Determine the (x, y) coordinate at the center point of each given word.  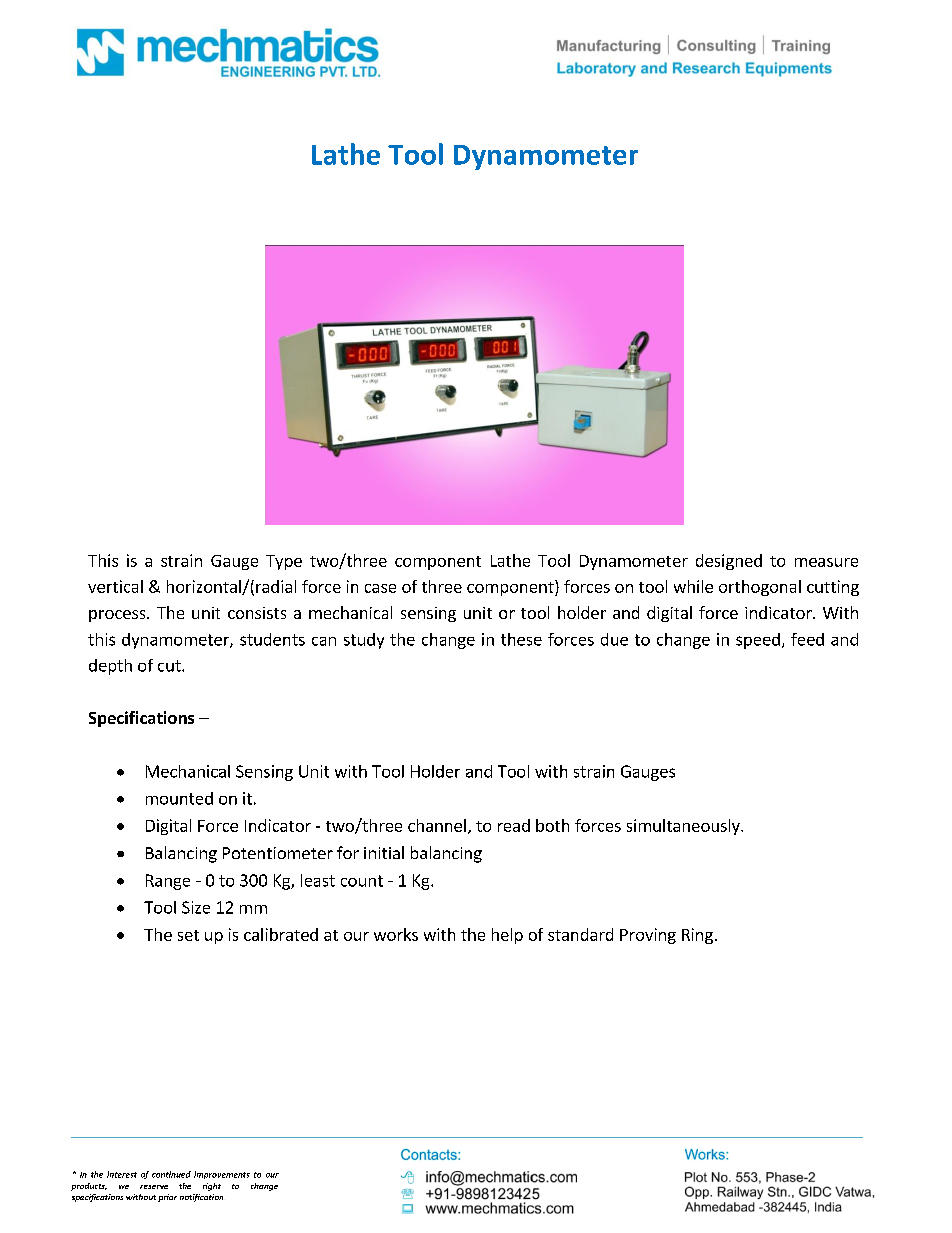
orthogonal (760, 588)
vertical (115, 586)
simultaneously (684, 827)
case (380, 588)
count (362, 881)
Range (168, 882)
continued (171, 1174)
